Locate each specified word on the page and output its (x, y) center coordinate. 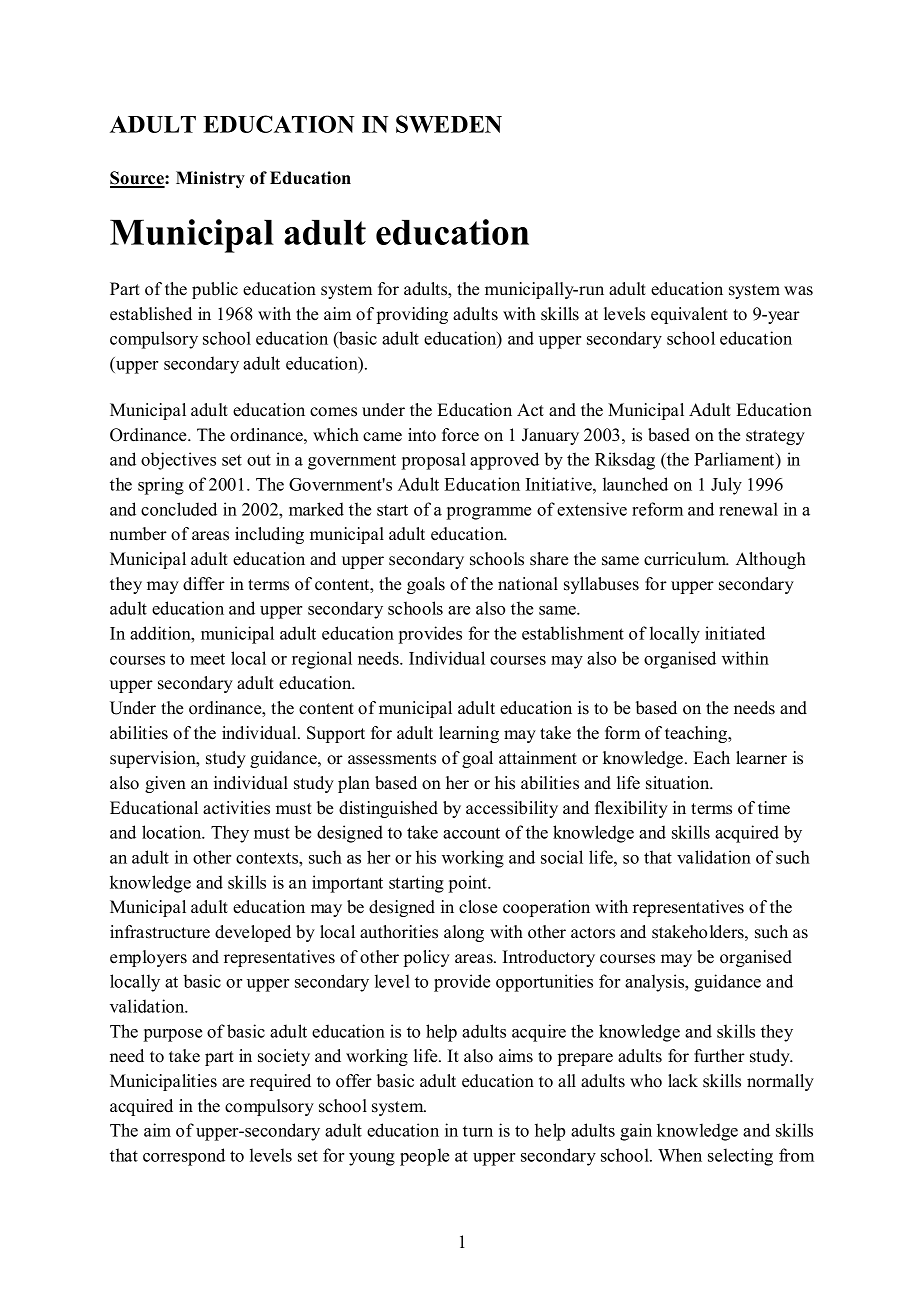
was (798, 291)
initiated (735, 633)
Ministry (210, 179)
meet (207, 659)
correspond (184, 1157)
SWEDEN (449, 124)
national (528, 584)
